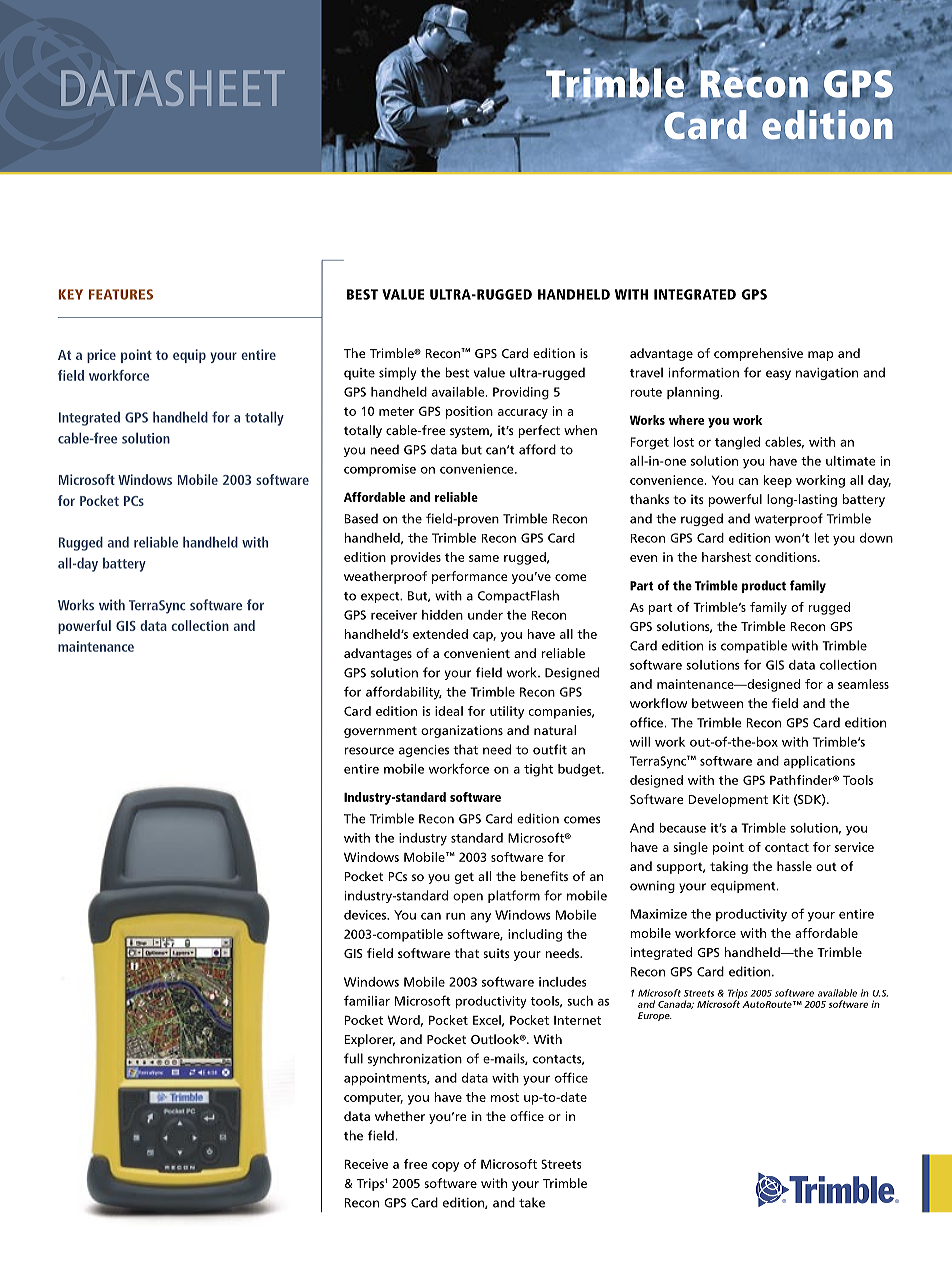 This document has width=952, height=1270. What do you see at coordinates (369, 751) in the document?
I see `resource` at bounding box center [369, 751].
